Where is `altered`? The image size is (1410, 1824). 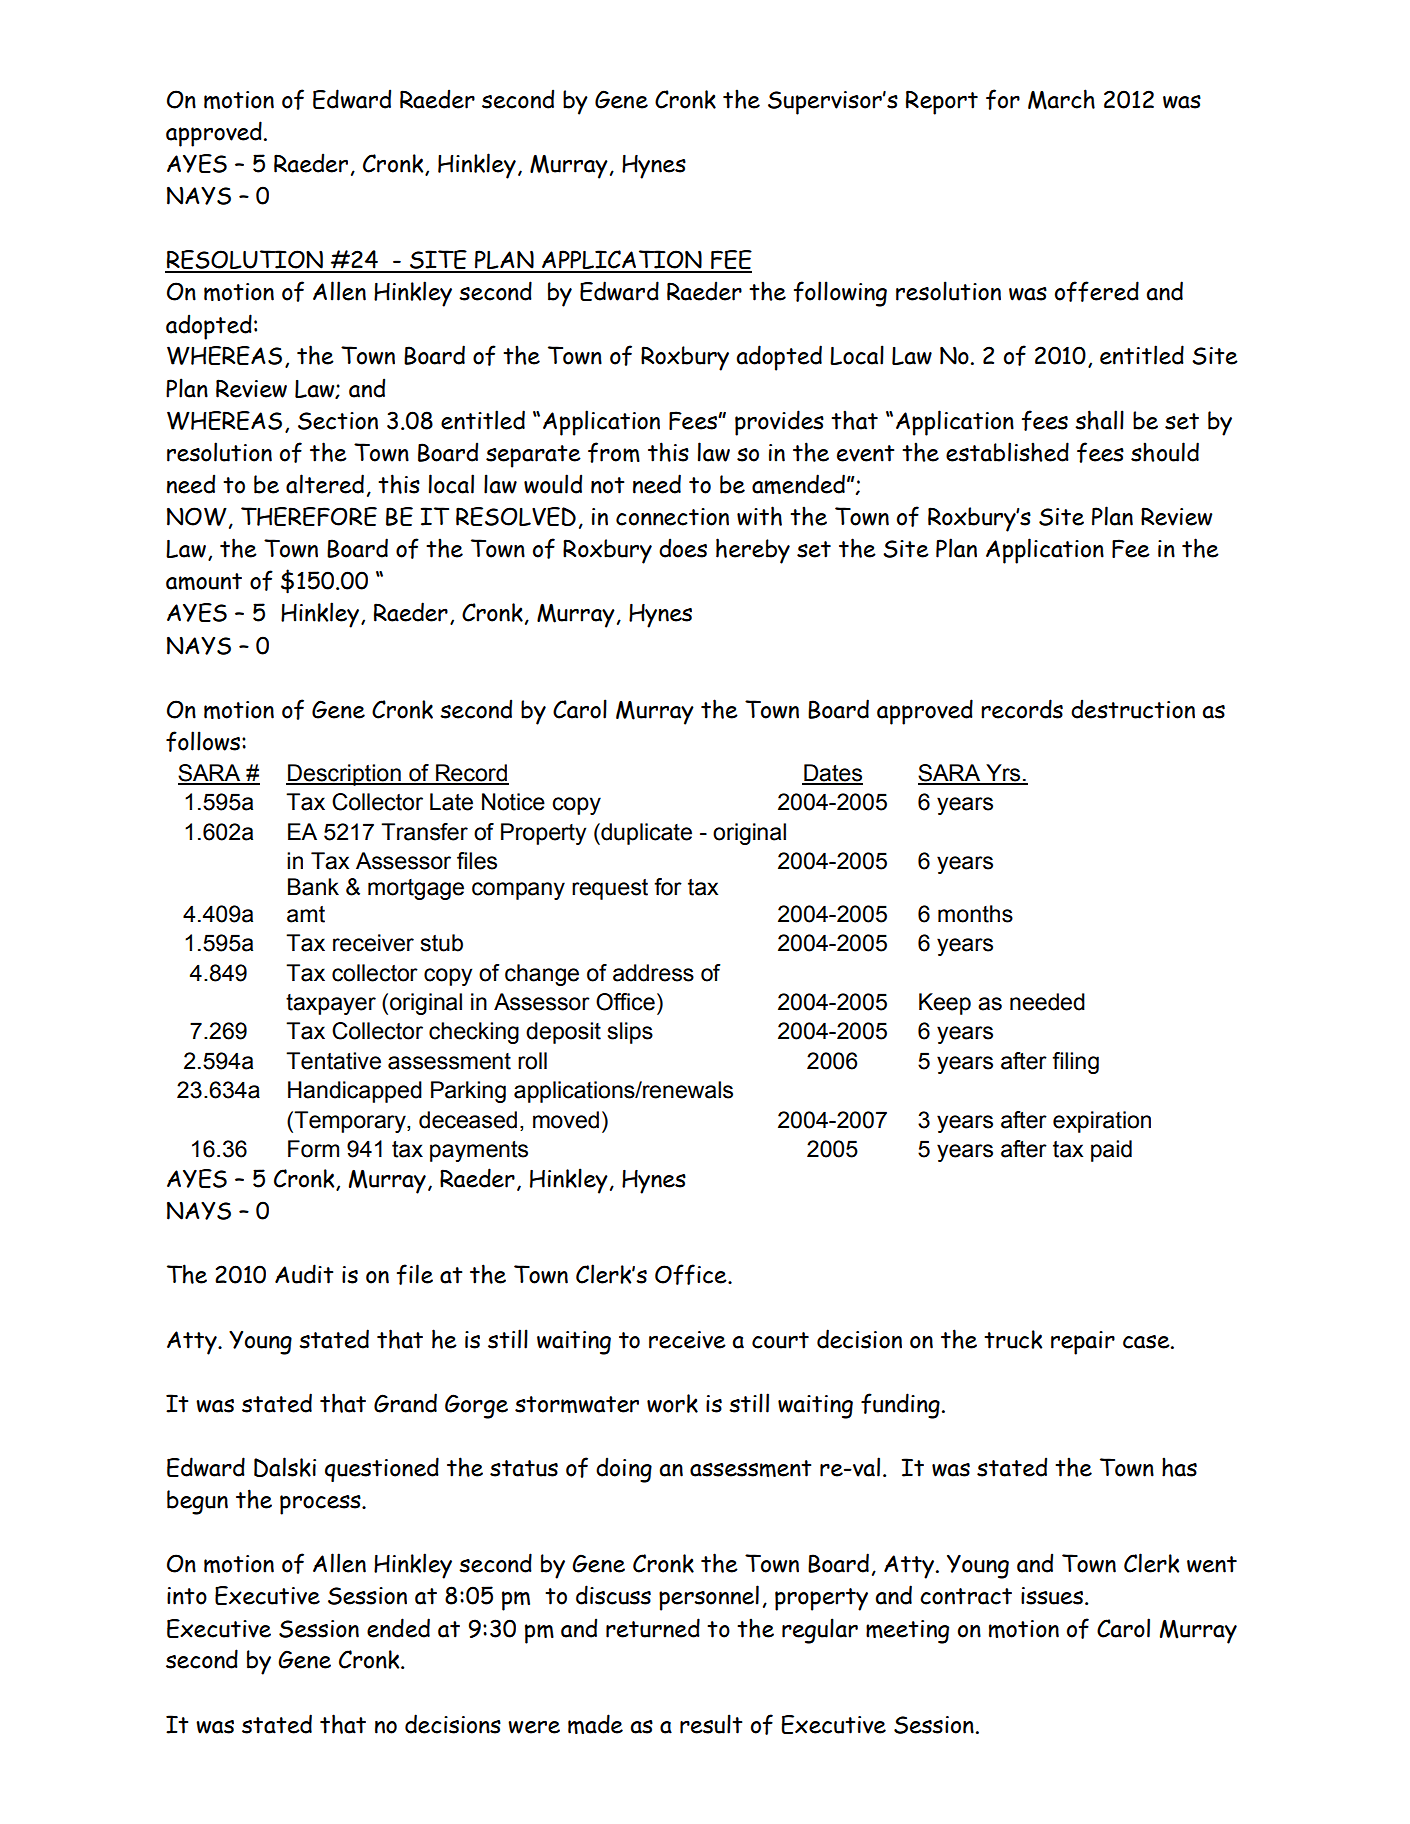
altered is located at coordinates (325, 484).
